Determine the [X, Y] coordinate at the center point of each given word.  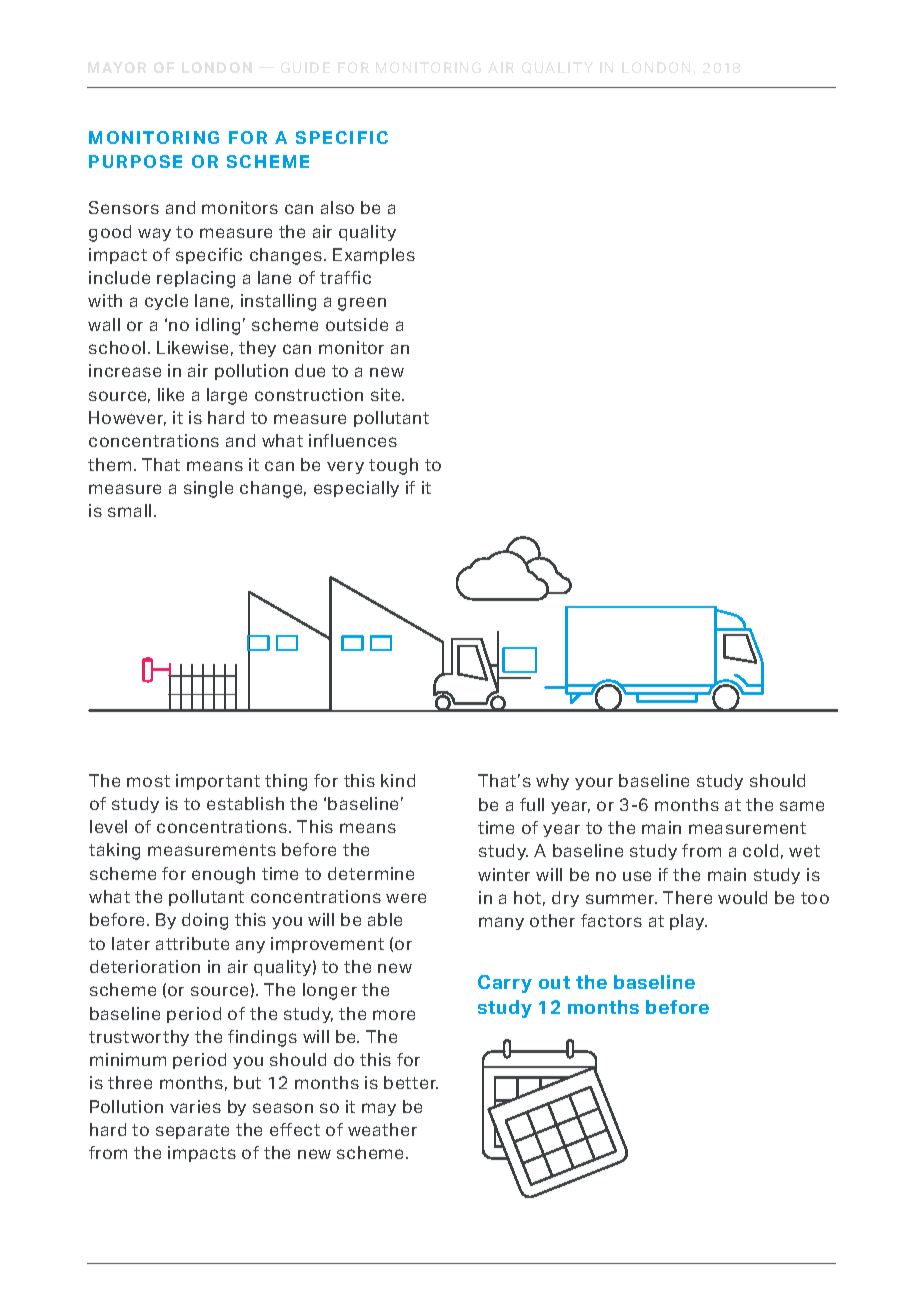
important [218, 782]
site [387, 394]
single [208, 489]
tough [393, 466]
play [688, 922]
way [154, 234]
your [594, 783]
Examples [374, 256]
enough [223, 875]
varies [195, 1106]
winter [504, 874]
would [742, 897]
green [362, 304]
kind [398, 780]
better [411, 1082]
